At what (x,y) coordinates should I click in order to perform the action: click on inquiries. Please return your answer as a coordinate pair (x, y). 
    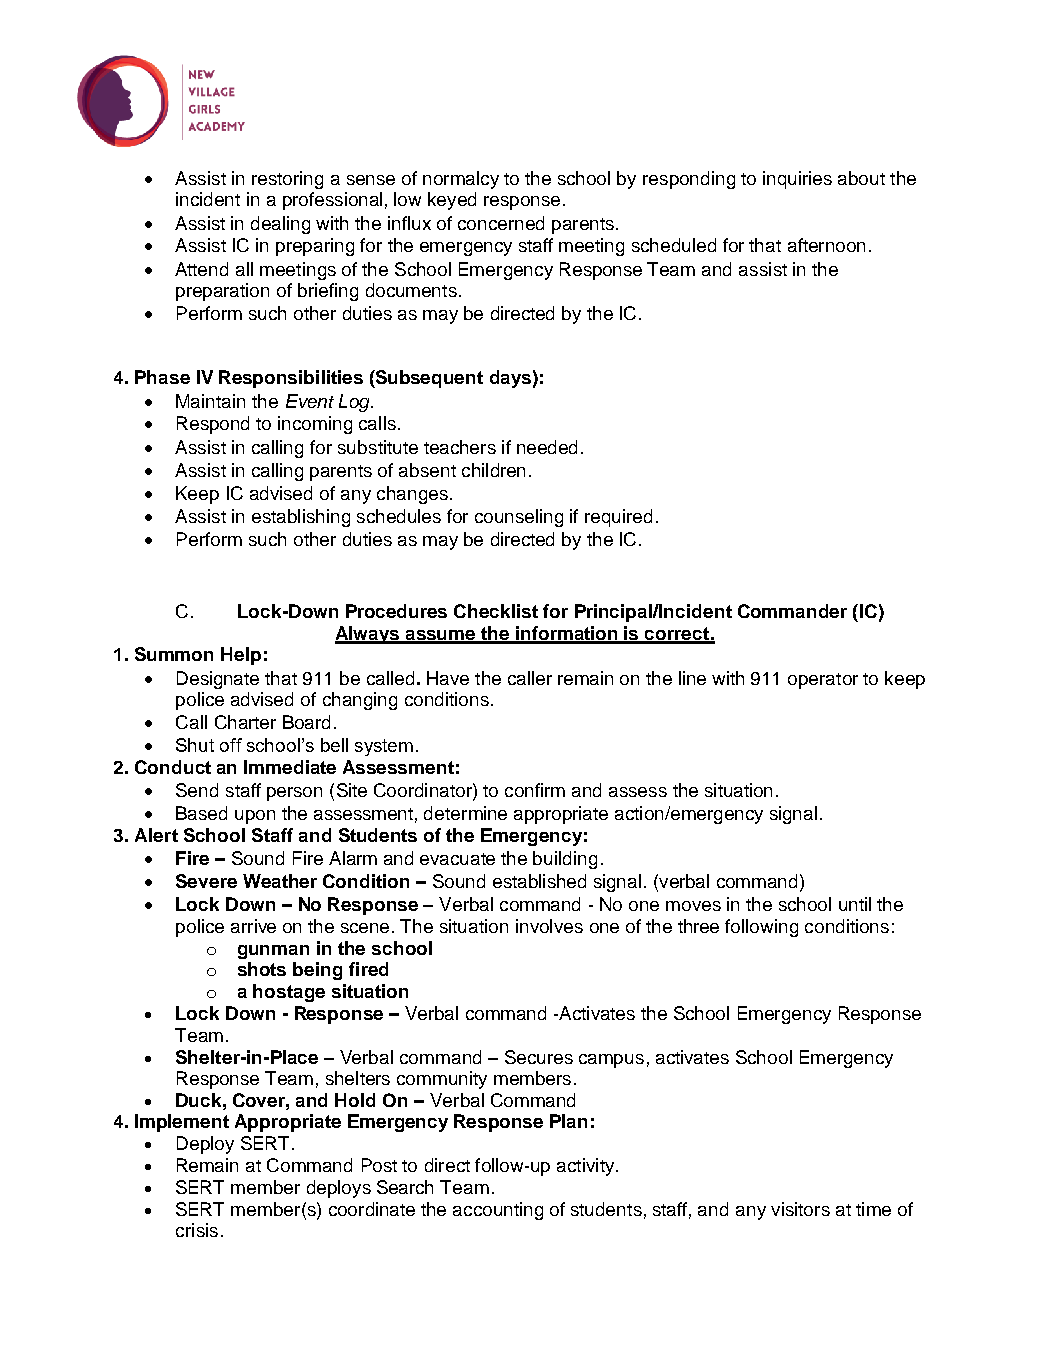
    Looking at the image, I should click on (797, 180).
